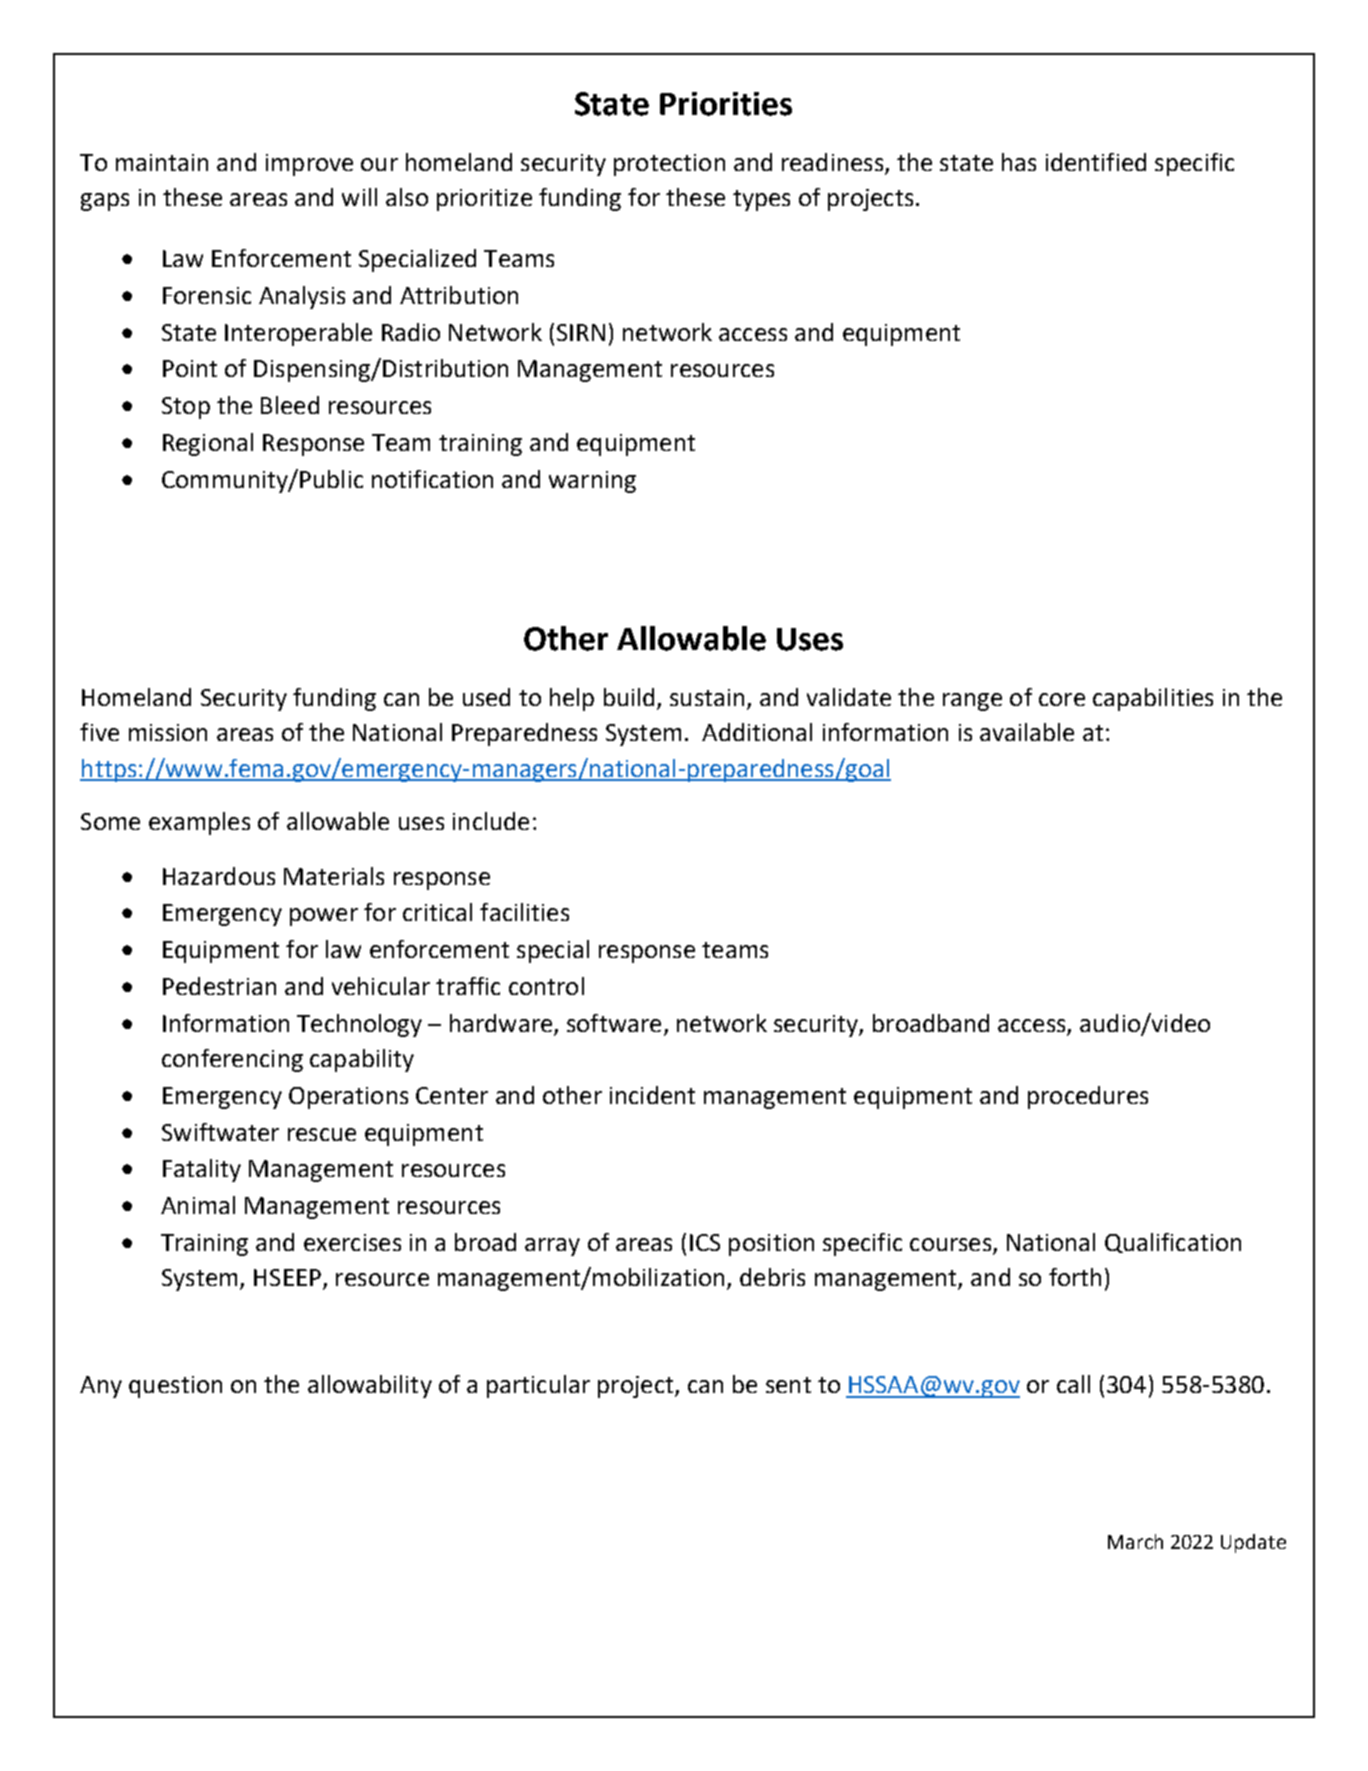  I want to click on procedures, so click(1088, 1097).
